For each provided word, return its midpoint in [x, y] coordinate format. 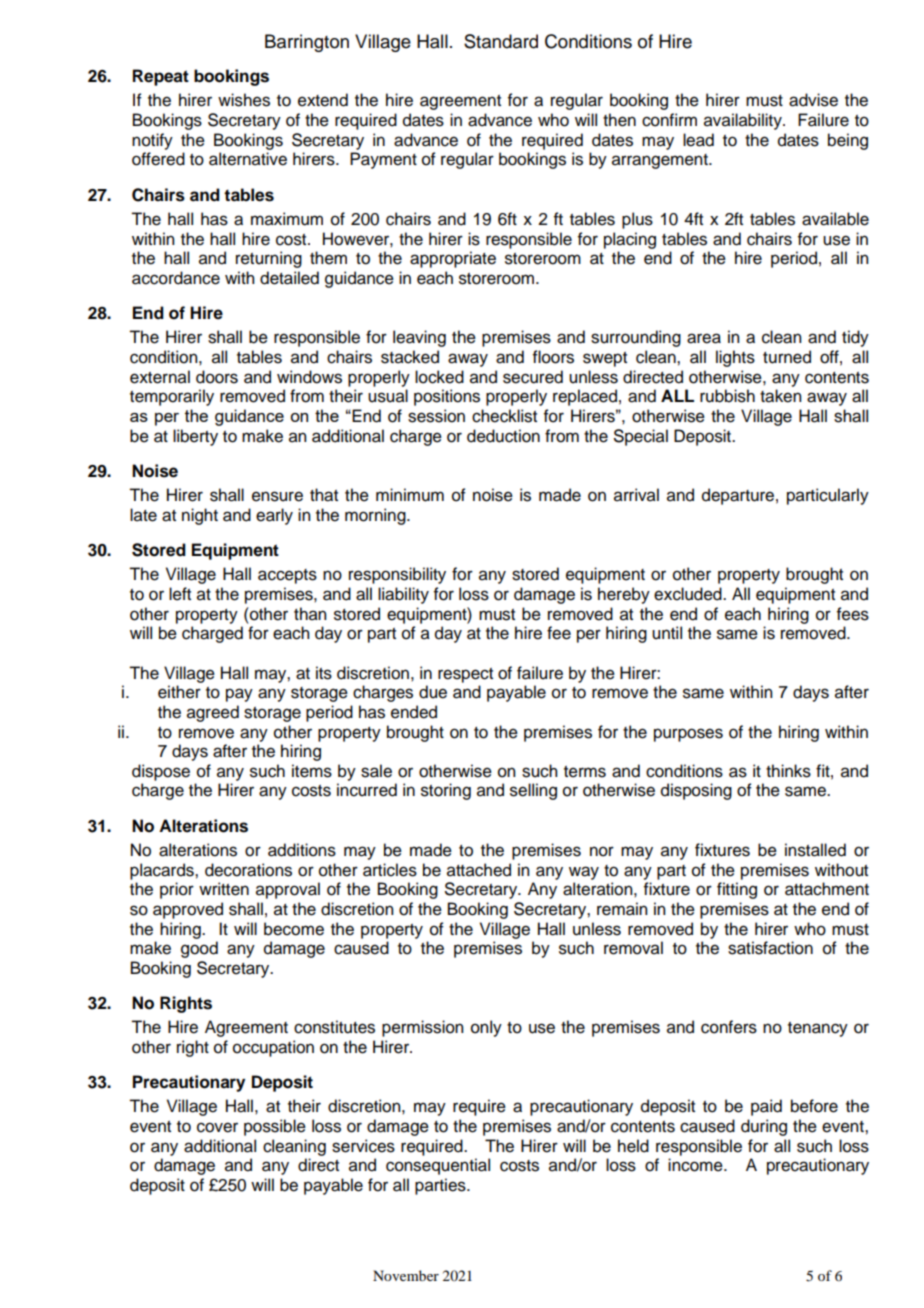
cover [217, 1127]
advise [813, 100]
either [179, 692]
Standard [501, 41]
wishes [244, 100]
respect [465, 675]
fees [853, 614]
